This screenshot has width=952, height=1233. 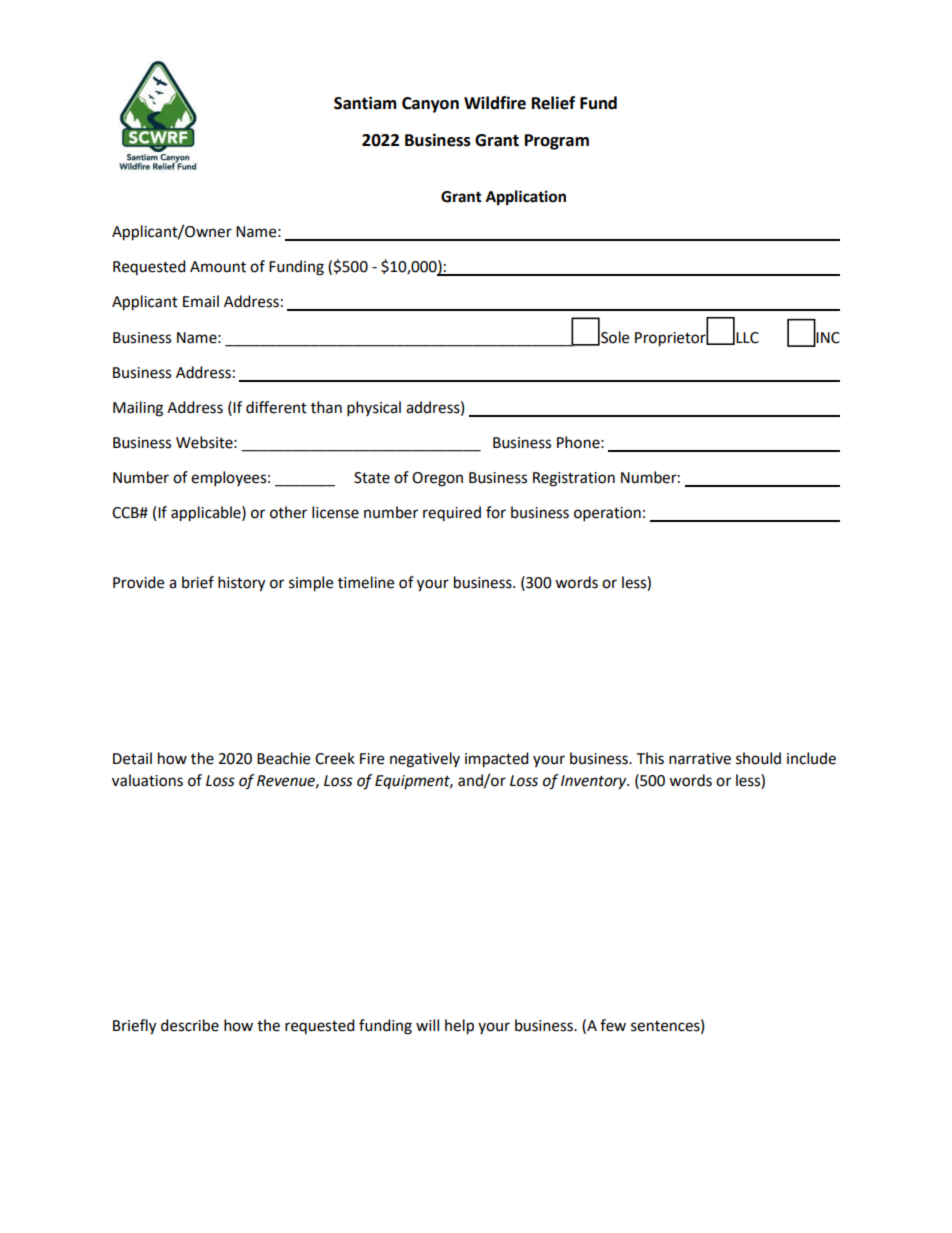 I want to click on describe, so click(x=190, y=1025).
